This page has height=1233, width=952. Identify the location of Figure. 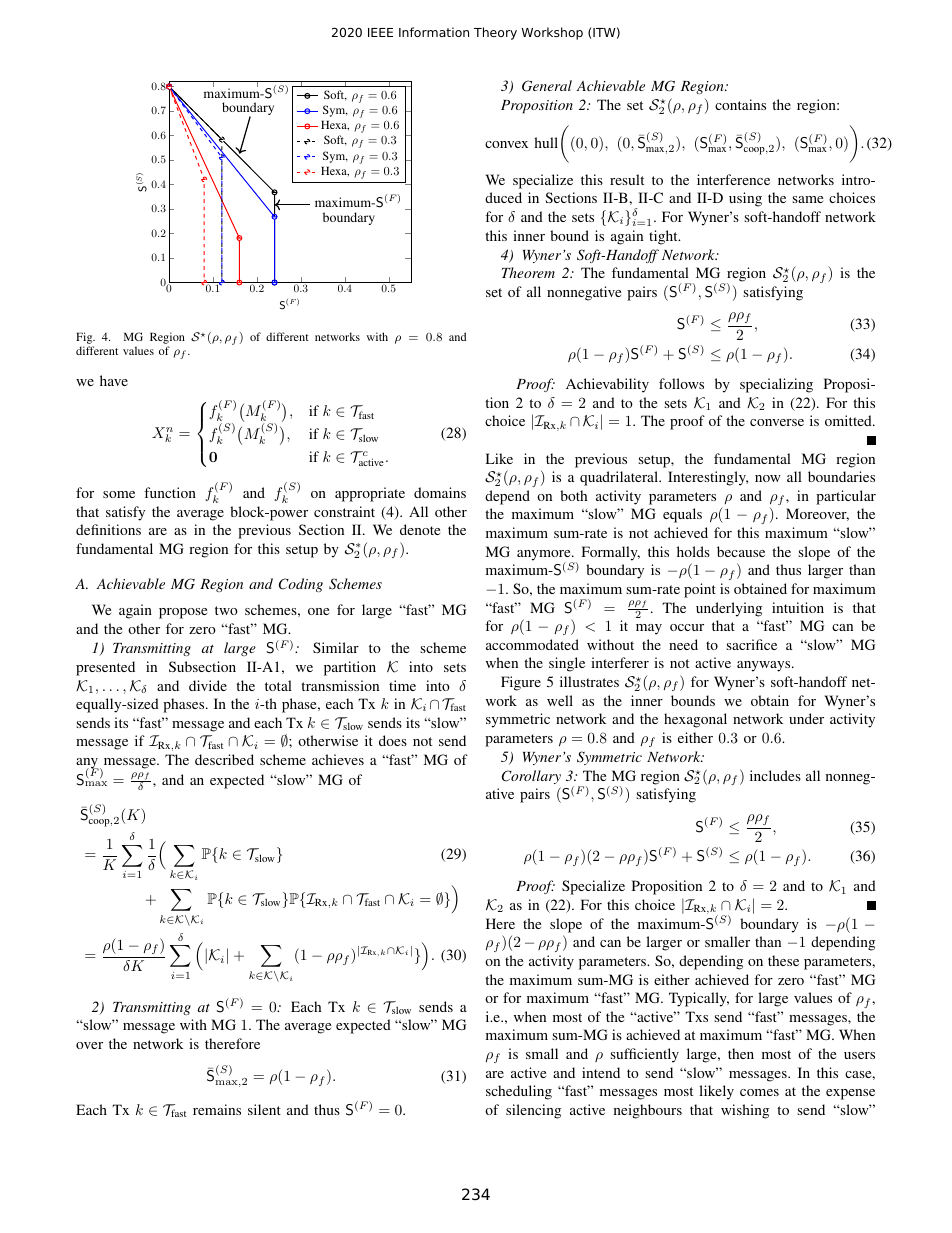
(521, 683).
